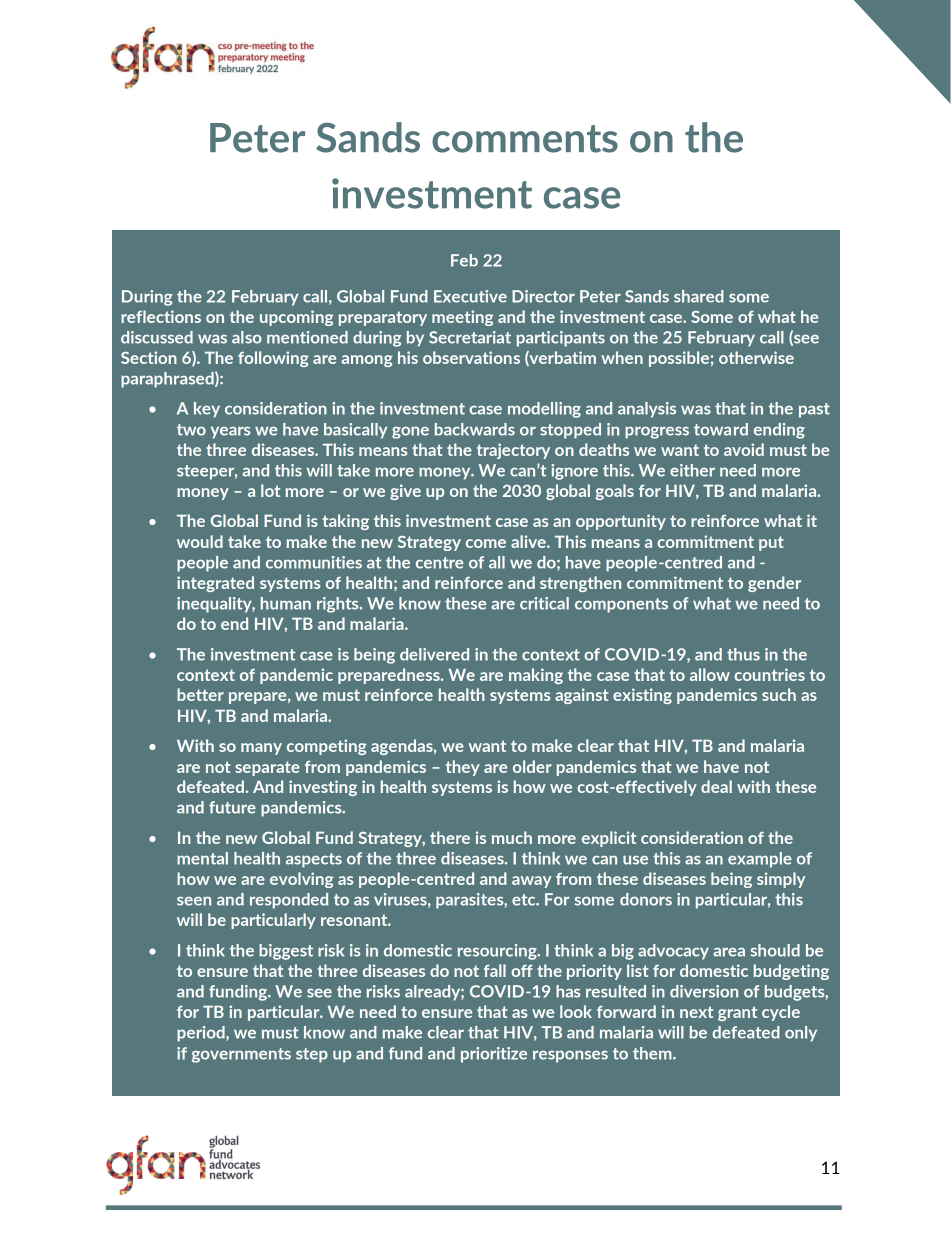 This screenshot has width=952, height=1233. Describe the element at coordinates (494, 1055) in the screenshot. I see `prioritize` at that location.
